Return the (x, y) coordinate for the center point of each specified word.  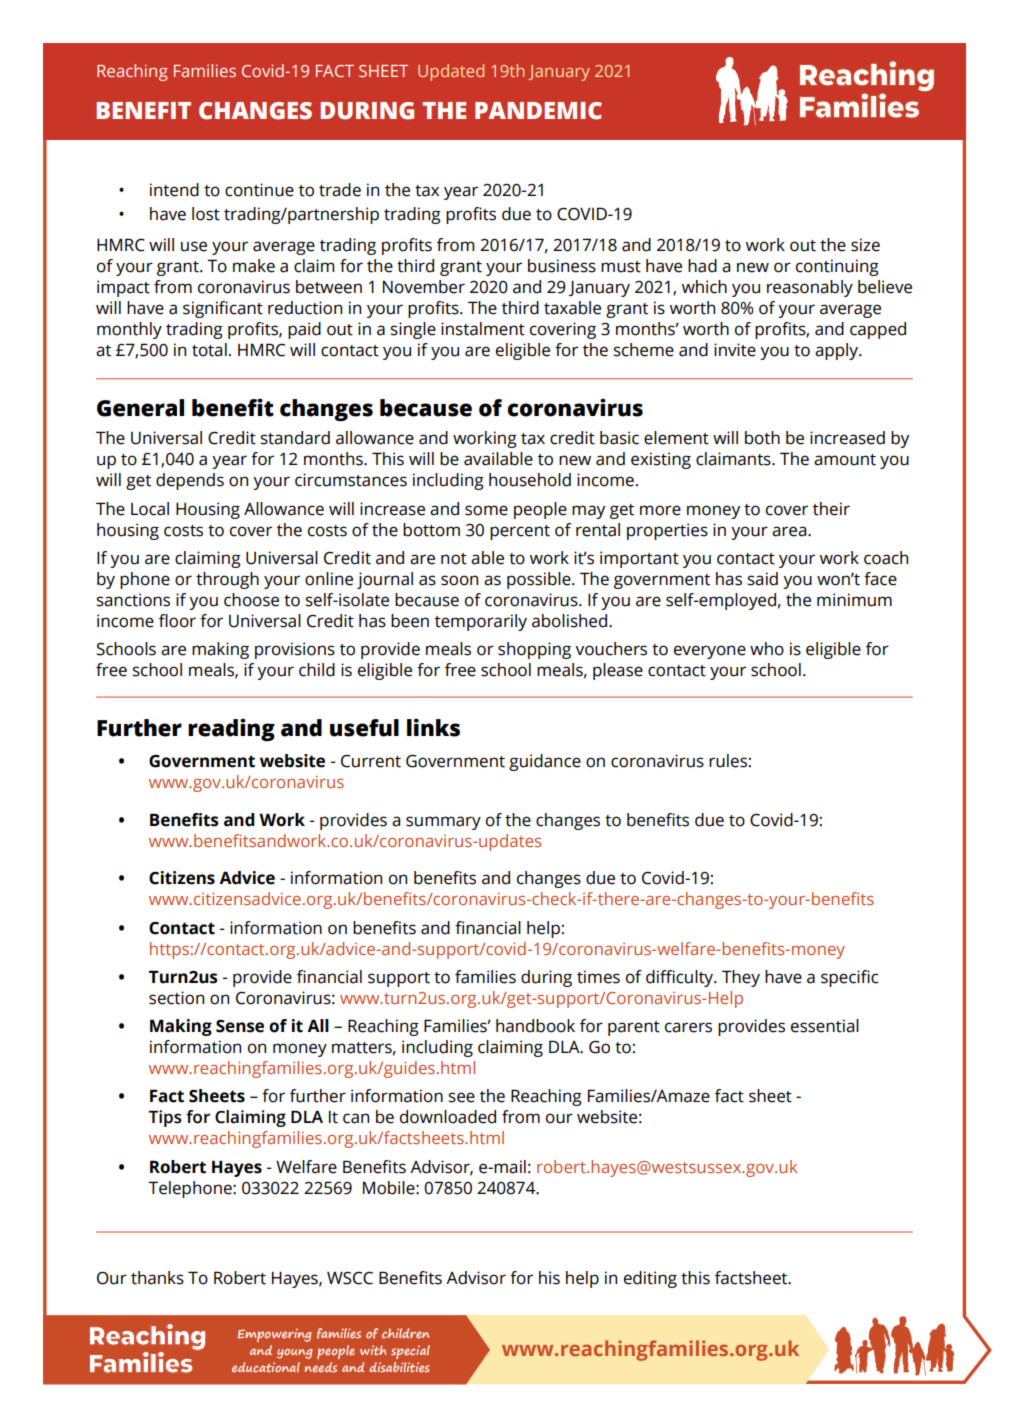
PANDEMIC (538, 111)
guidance (545, 762)
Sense (240, 1026)
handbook (535, 1026)
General (140, 408)
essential (825, 1026)
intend (174, 190)
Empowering (275, 1335)
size (865, 245)
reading (231, 729)
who (767, 649)
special (410, 1352)
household (530, 480)
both (762, 438)
